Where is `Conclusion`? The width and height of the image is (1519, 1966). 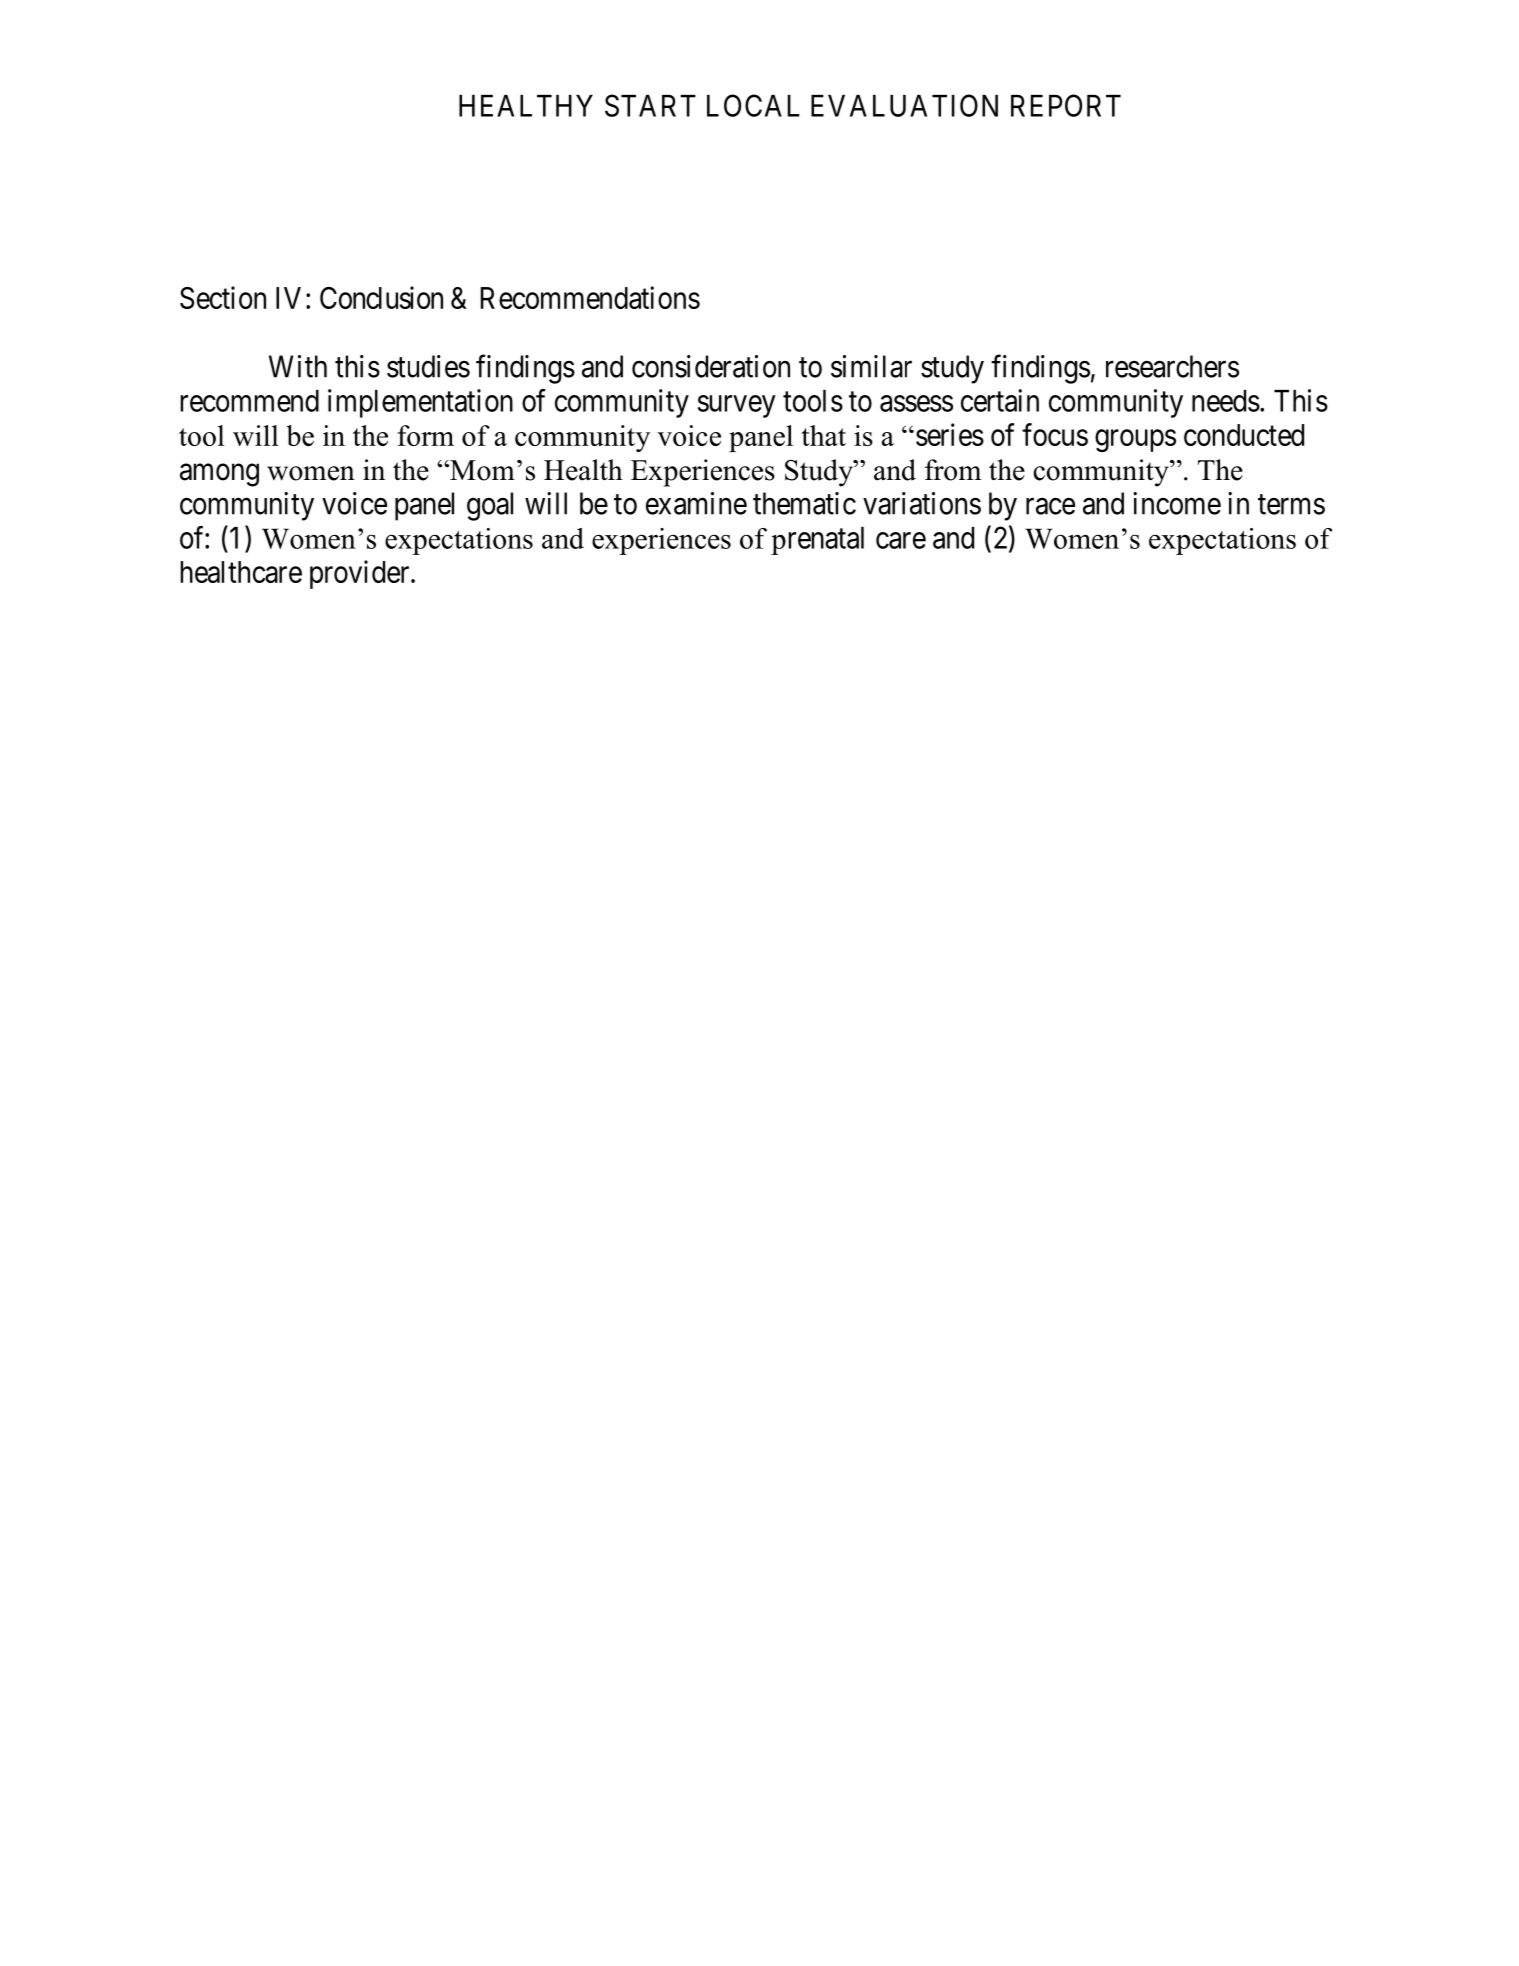 Conclusion is located at coordinates (381, 297).
